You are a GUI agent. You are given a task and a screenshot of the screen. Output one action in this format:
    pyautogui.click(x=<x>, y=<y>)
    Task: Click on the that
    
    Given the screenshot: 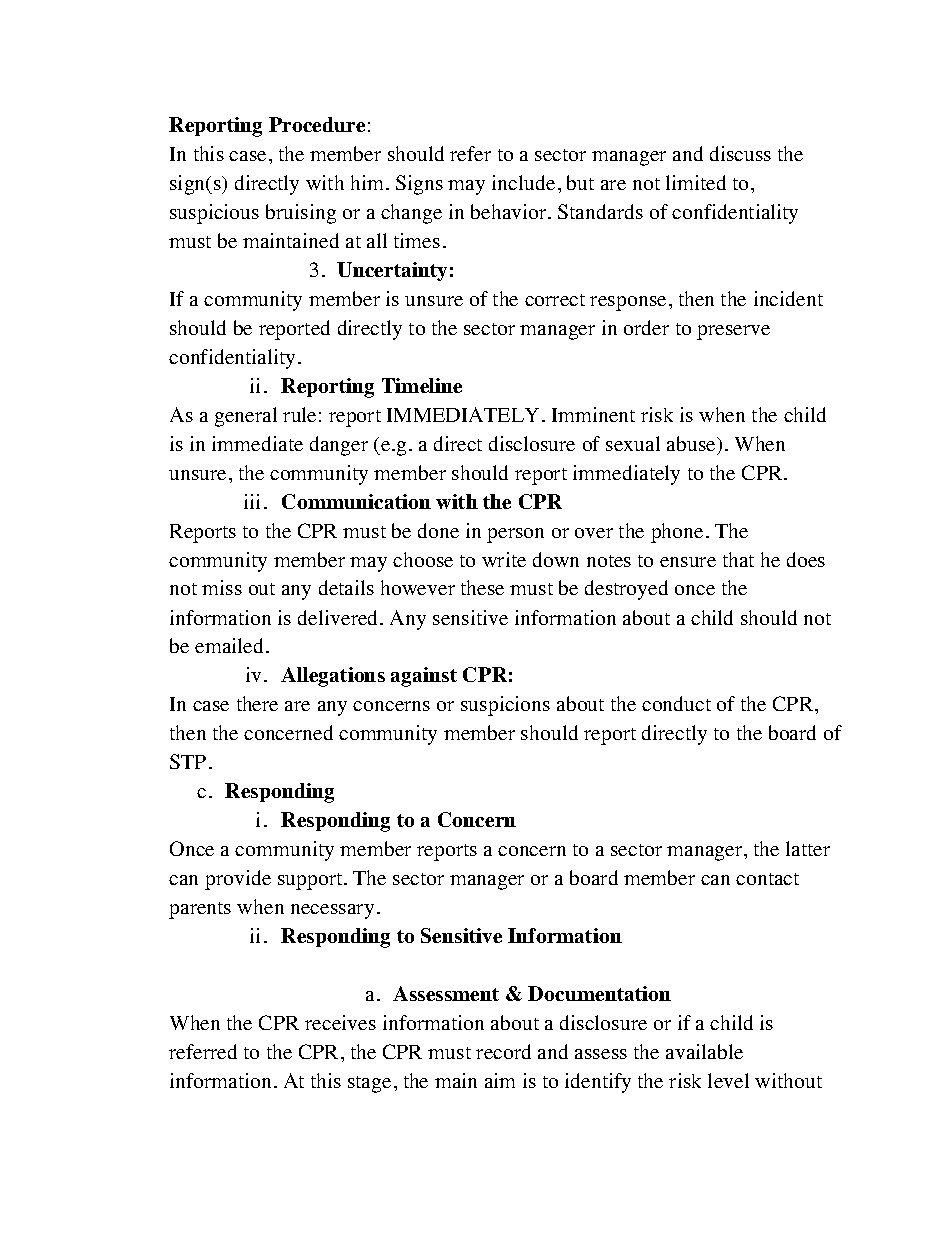 What is the action you would take?
    pyautogui.click(x=738, y=559)
